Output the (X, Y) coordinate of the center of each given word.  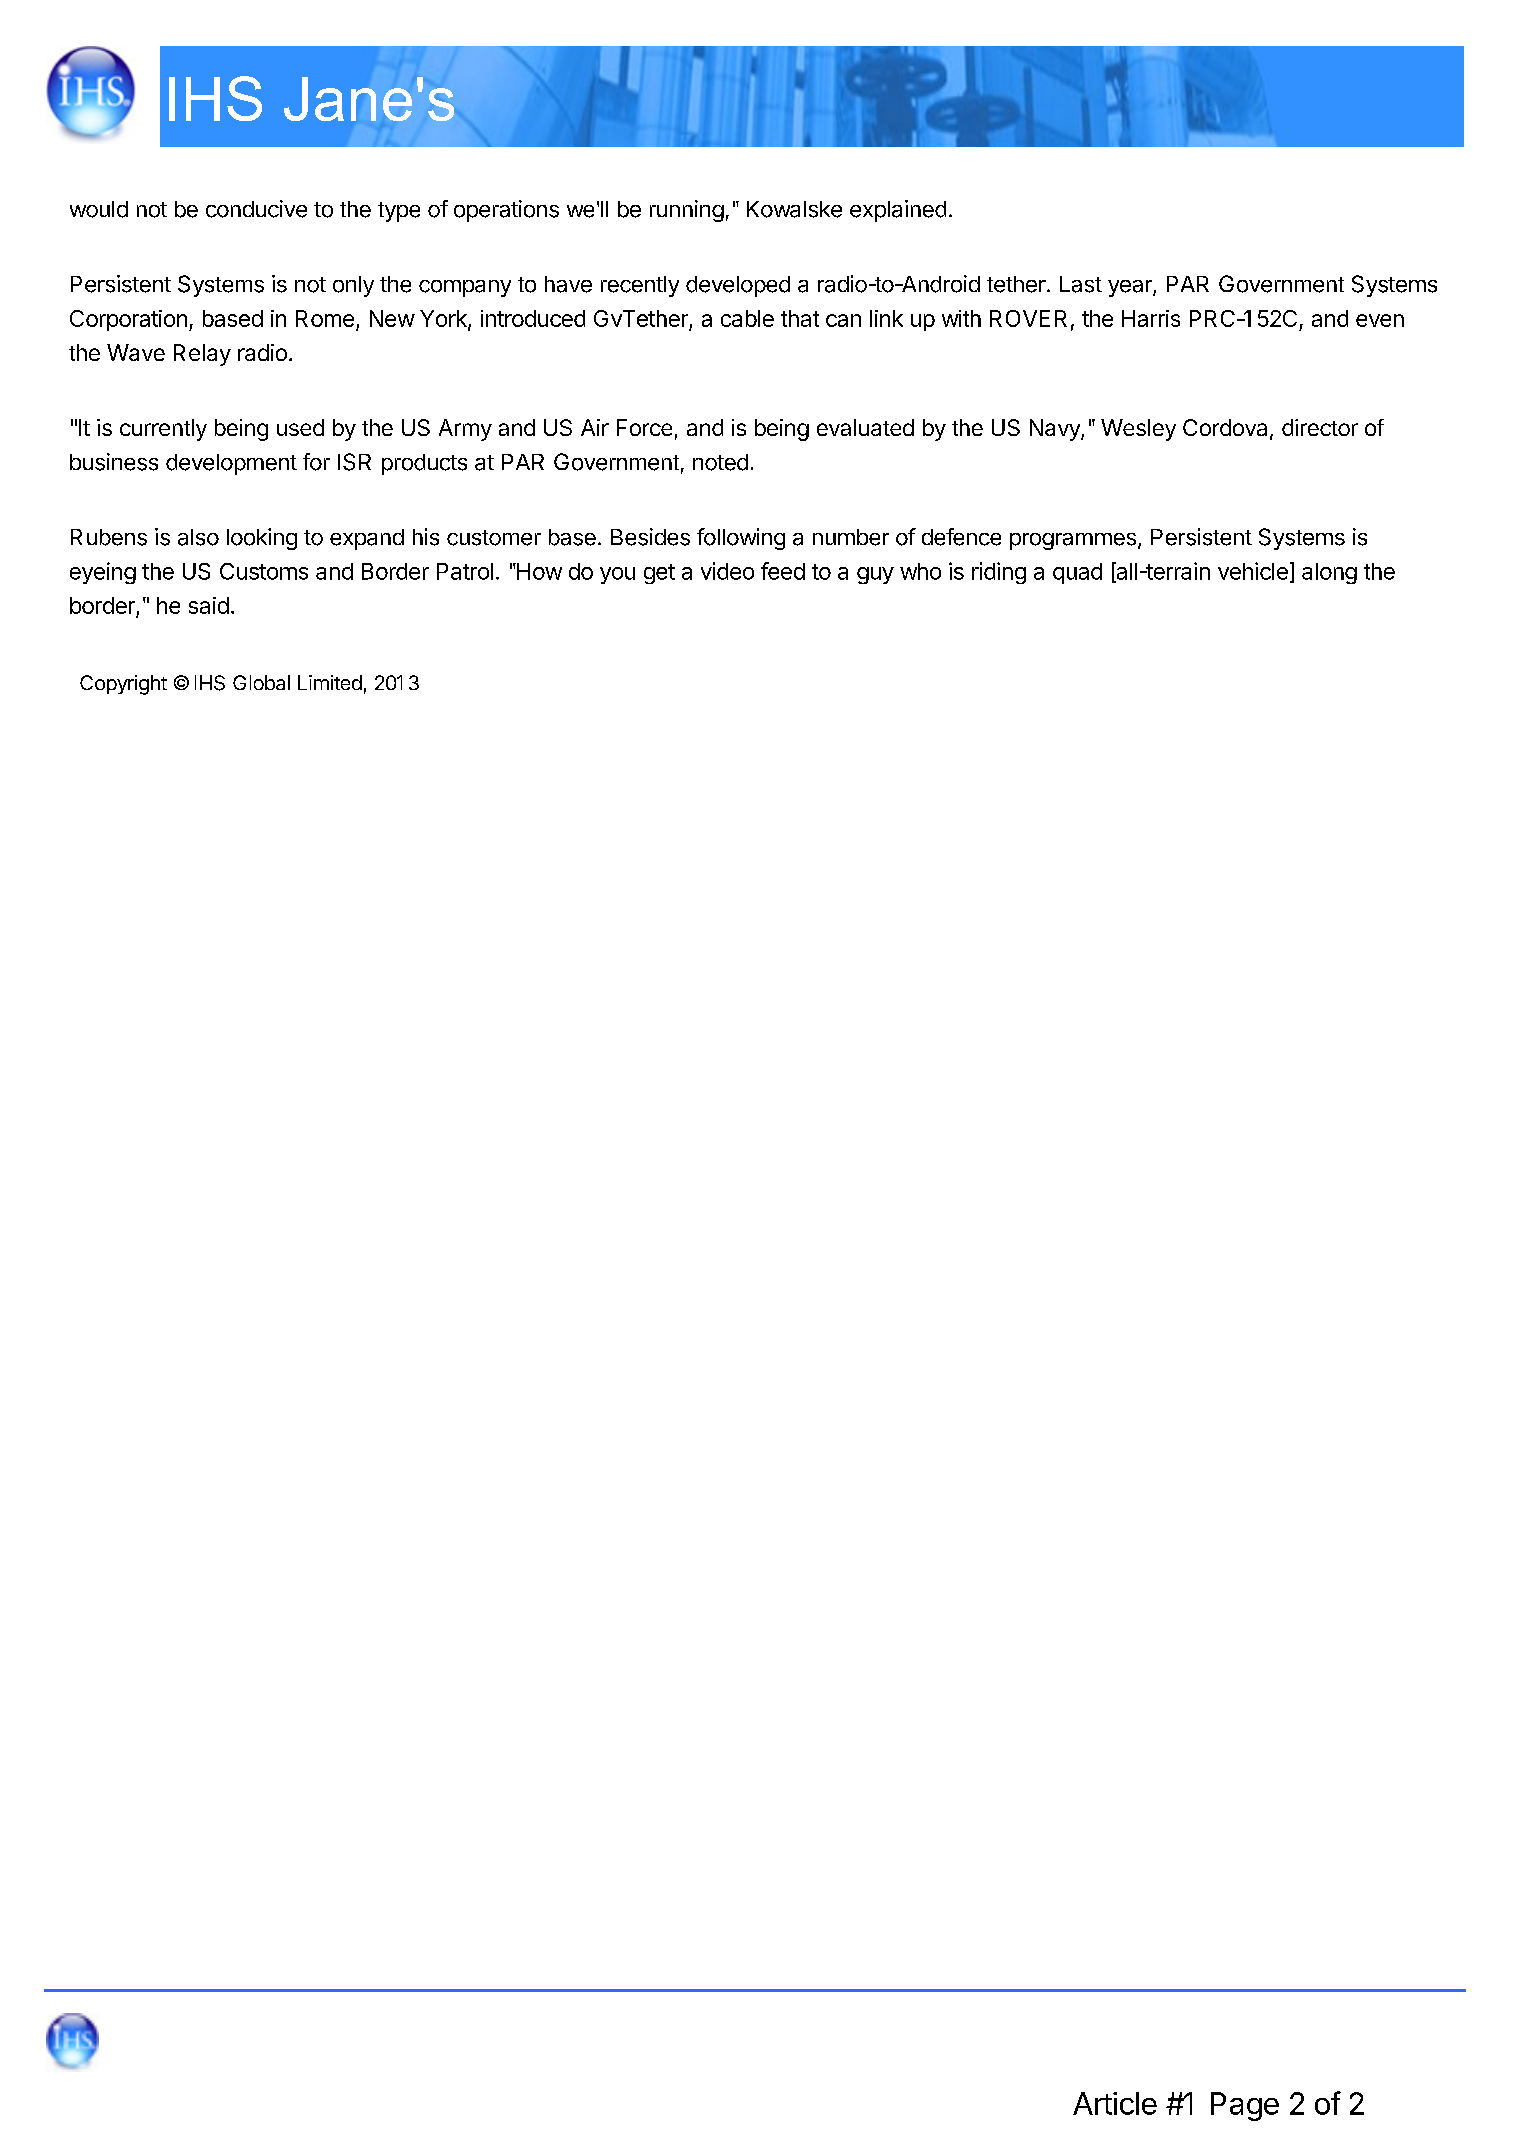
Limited (330, 682)
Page (1245, 2106)
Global (261, 682)
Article (1115, 2103)
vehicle (1253, 571)
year (1131, 288)
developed (738, 286)
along (1329, 573)
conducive (256, 209)
